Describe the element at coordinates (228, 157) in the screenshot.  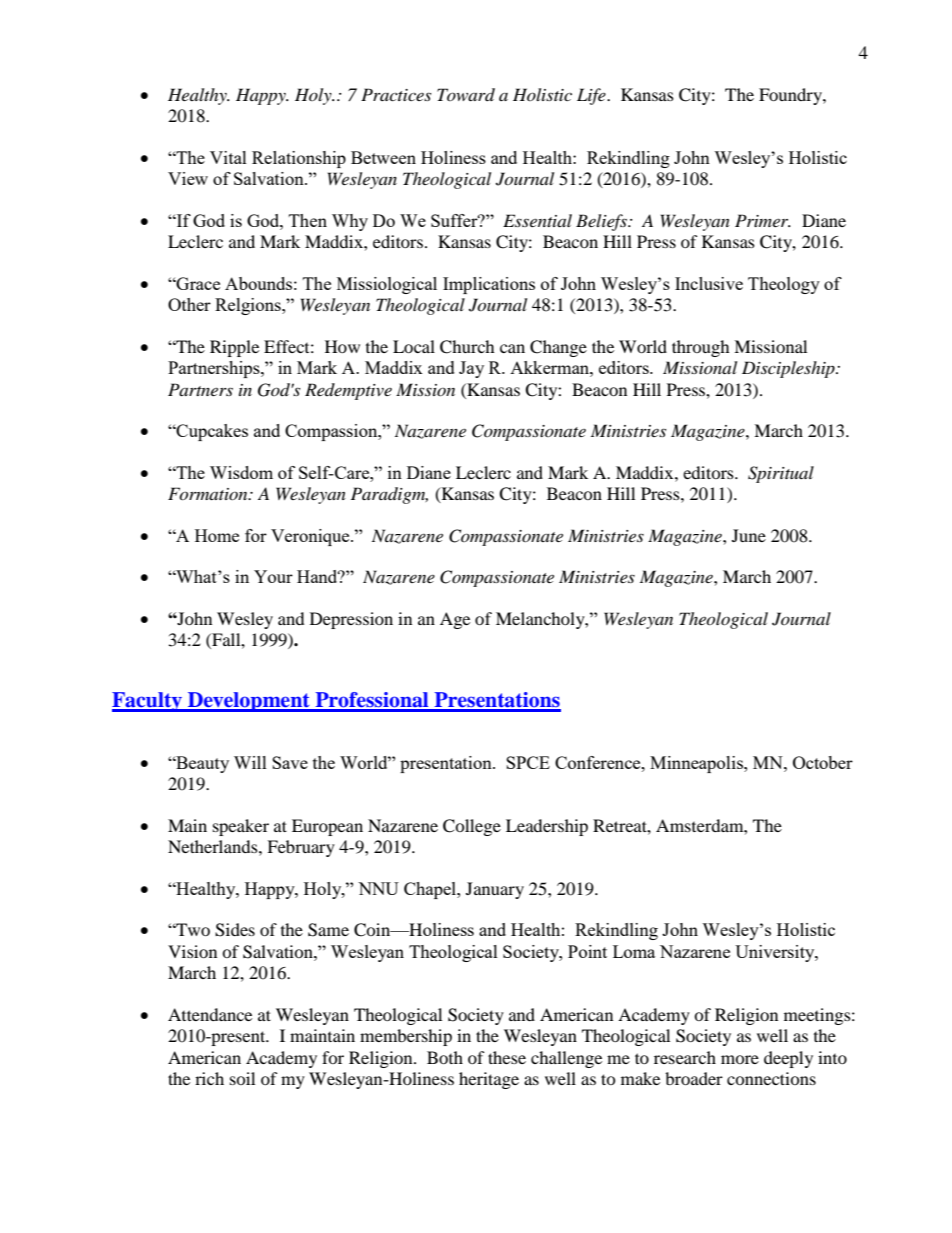
I see `Vital` at that location.
